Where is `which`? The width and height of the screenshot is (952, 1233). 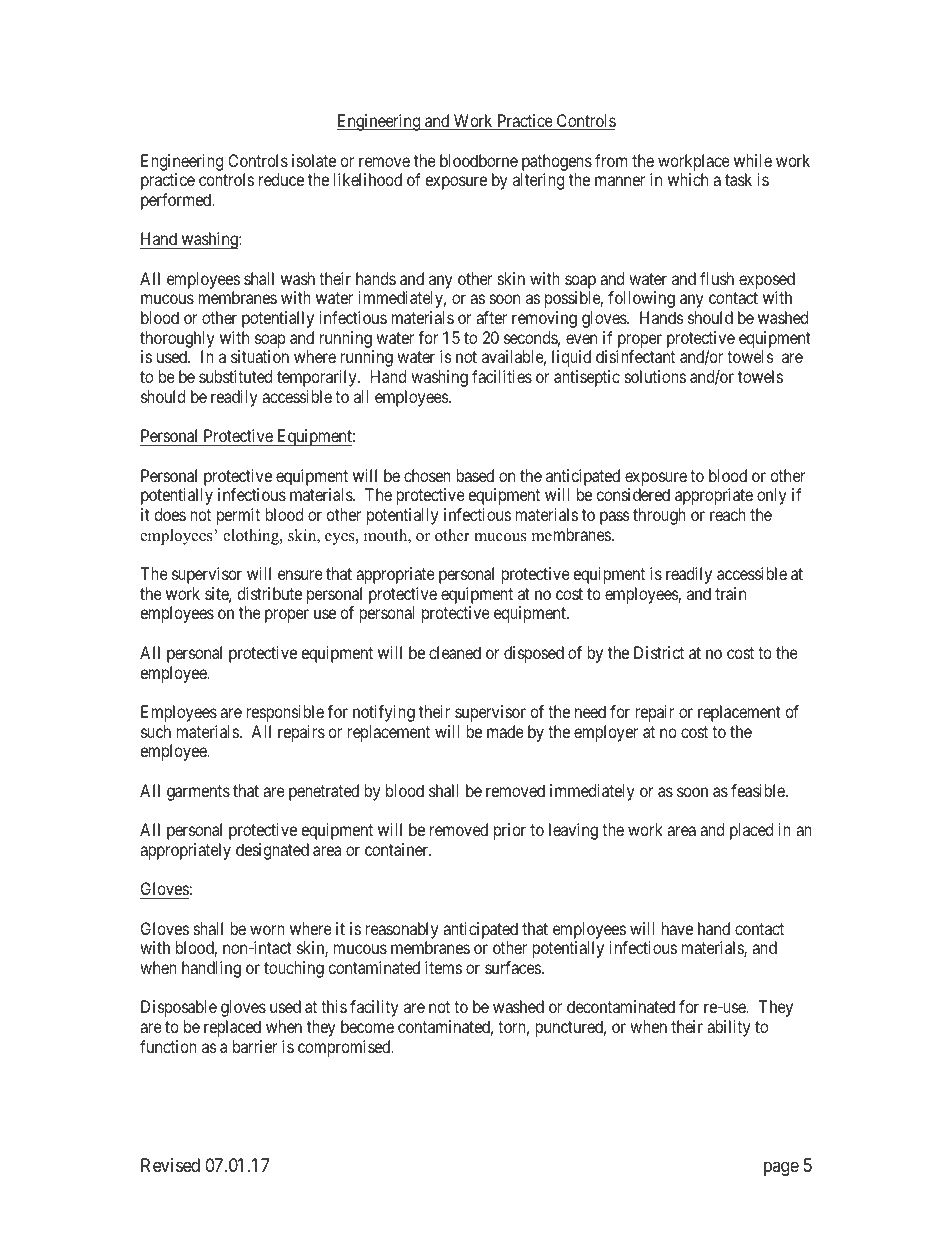 which is located at coordinates (688, 179).
